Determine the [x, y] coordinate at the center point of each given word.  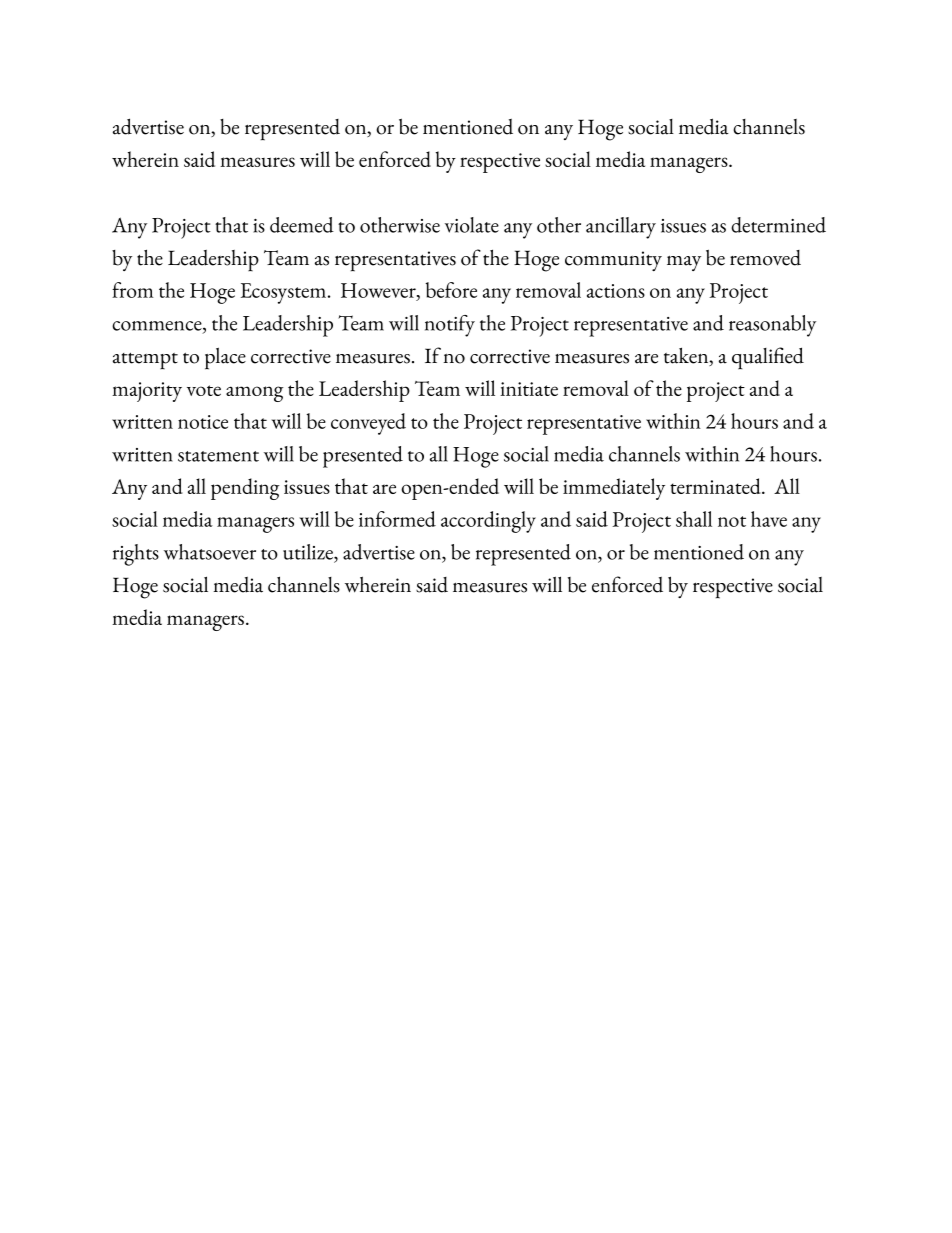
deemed [302, 225]
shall [694, 519]
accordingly [488, 522]
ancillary [621, 228]
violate [472, 225]
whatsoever [210, 552]
